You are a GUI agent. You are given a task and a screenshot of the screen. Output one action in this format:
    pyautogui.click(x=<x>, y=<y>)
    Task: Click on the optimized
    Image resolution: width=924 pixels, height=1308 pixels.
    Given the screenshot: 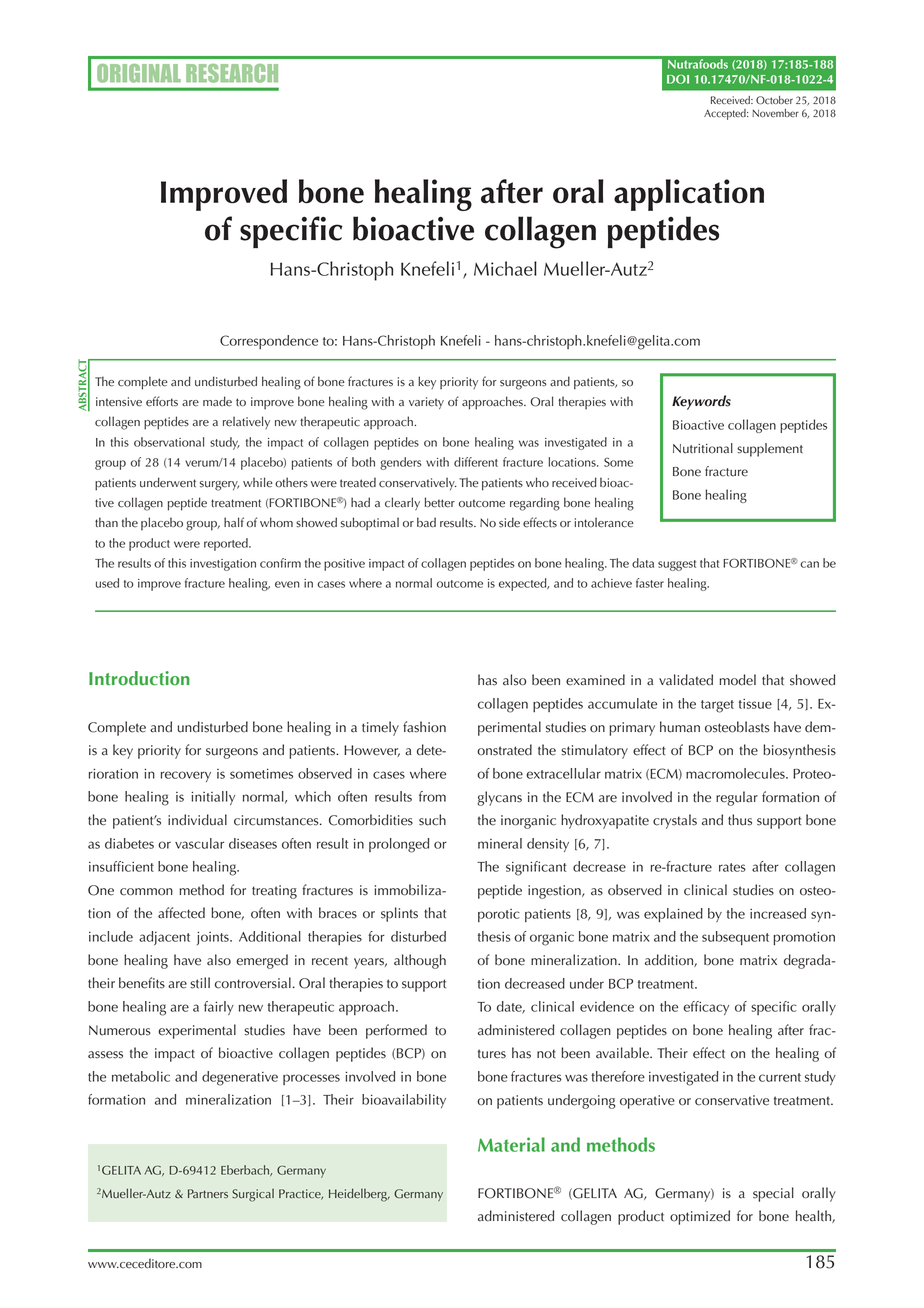 What is the action you would take?
    pyautogui.click(x=700, y=1217)
